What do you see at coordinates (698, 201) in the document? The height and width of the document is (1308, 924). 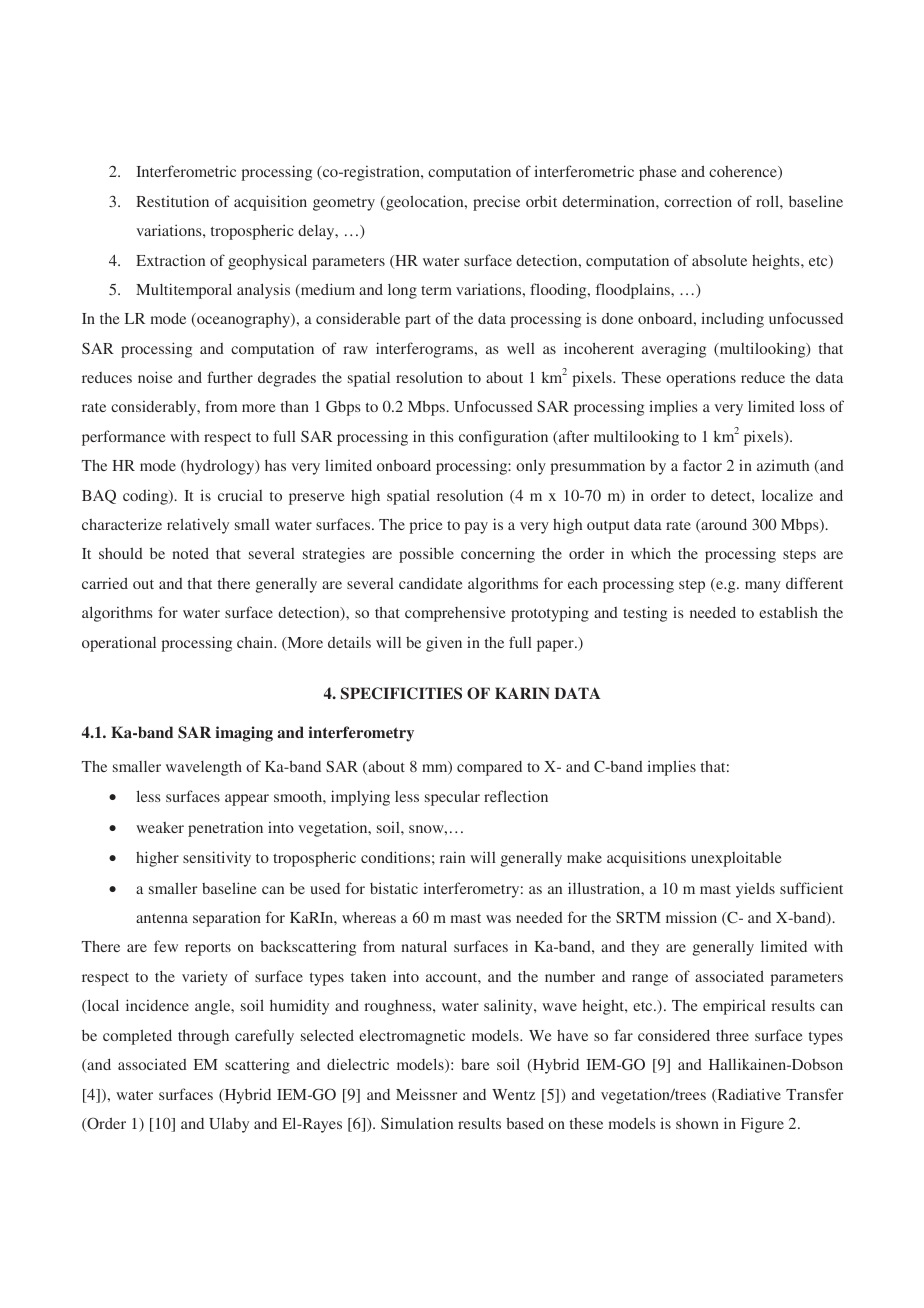 I see `correction` at bounding box center [698, 201].
